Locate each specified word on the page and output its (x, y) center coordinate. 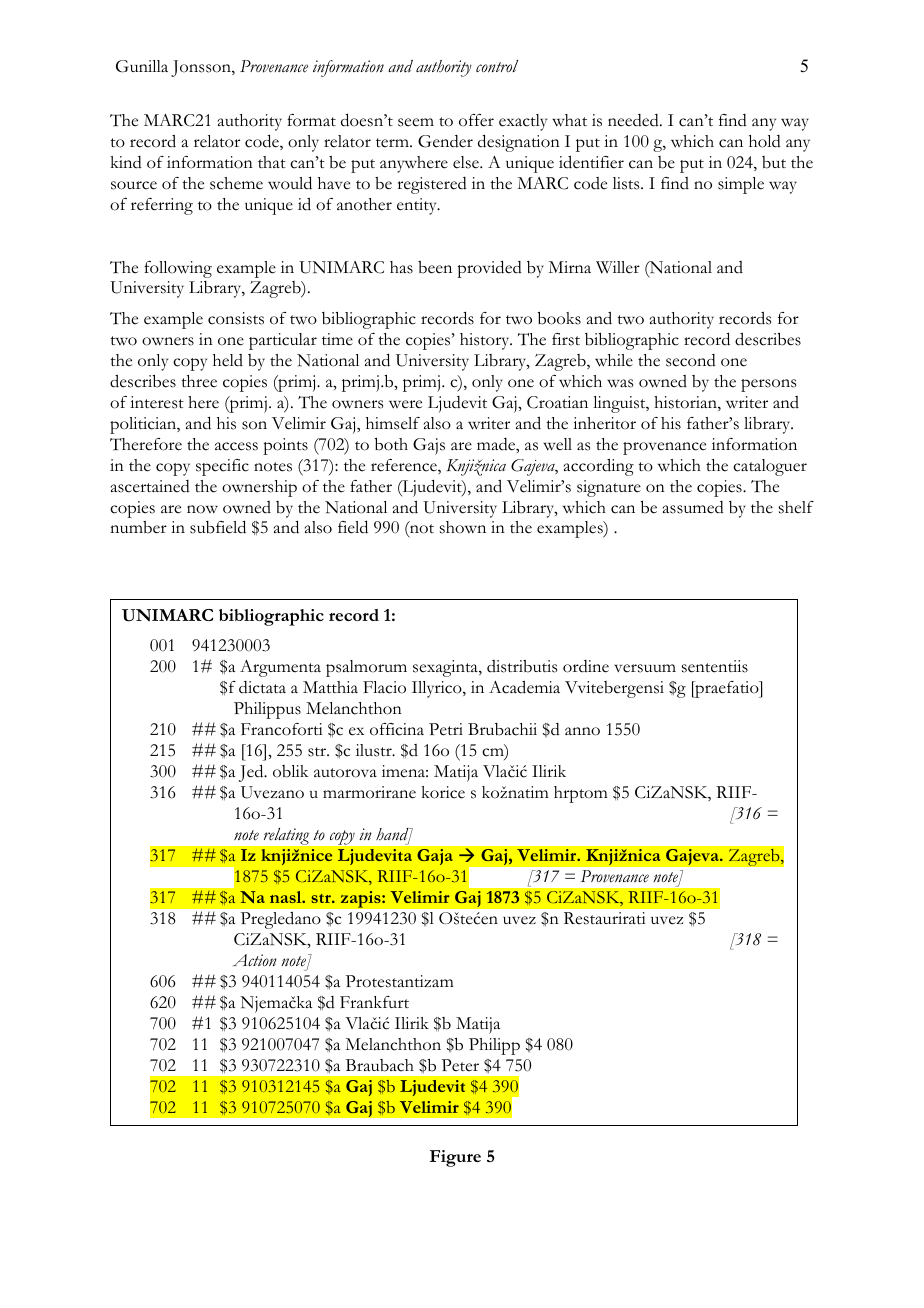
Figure (455, 1158)
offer (476, 120)
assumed (693, 507)
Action (255, 960)
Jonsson (202, 68)
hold (765, 141)
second (691, 360)
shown (463, 527)
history (486, 341)
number (138, 527)
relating (286, 836)
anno (582, 731)
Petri (446, 729)
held (228, 360)
